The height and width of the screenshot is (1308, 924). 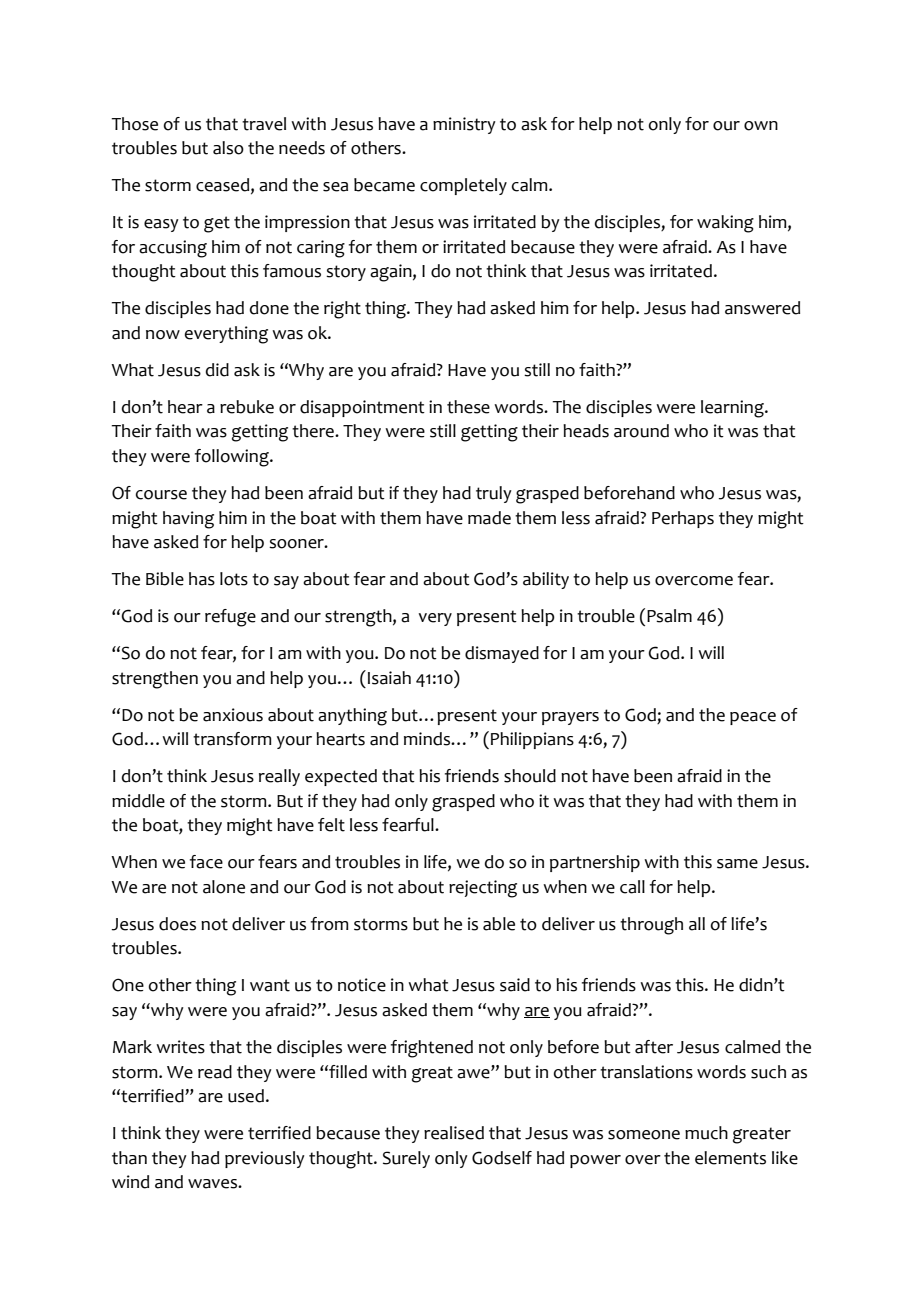 I want to click on also, so click(x=228, y=148).
